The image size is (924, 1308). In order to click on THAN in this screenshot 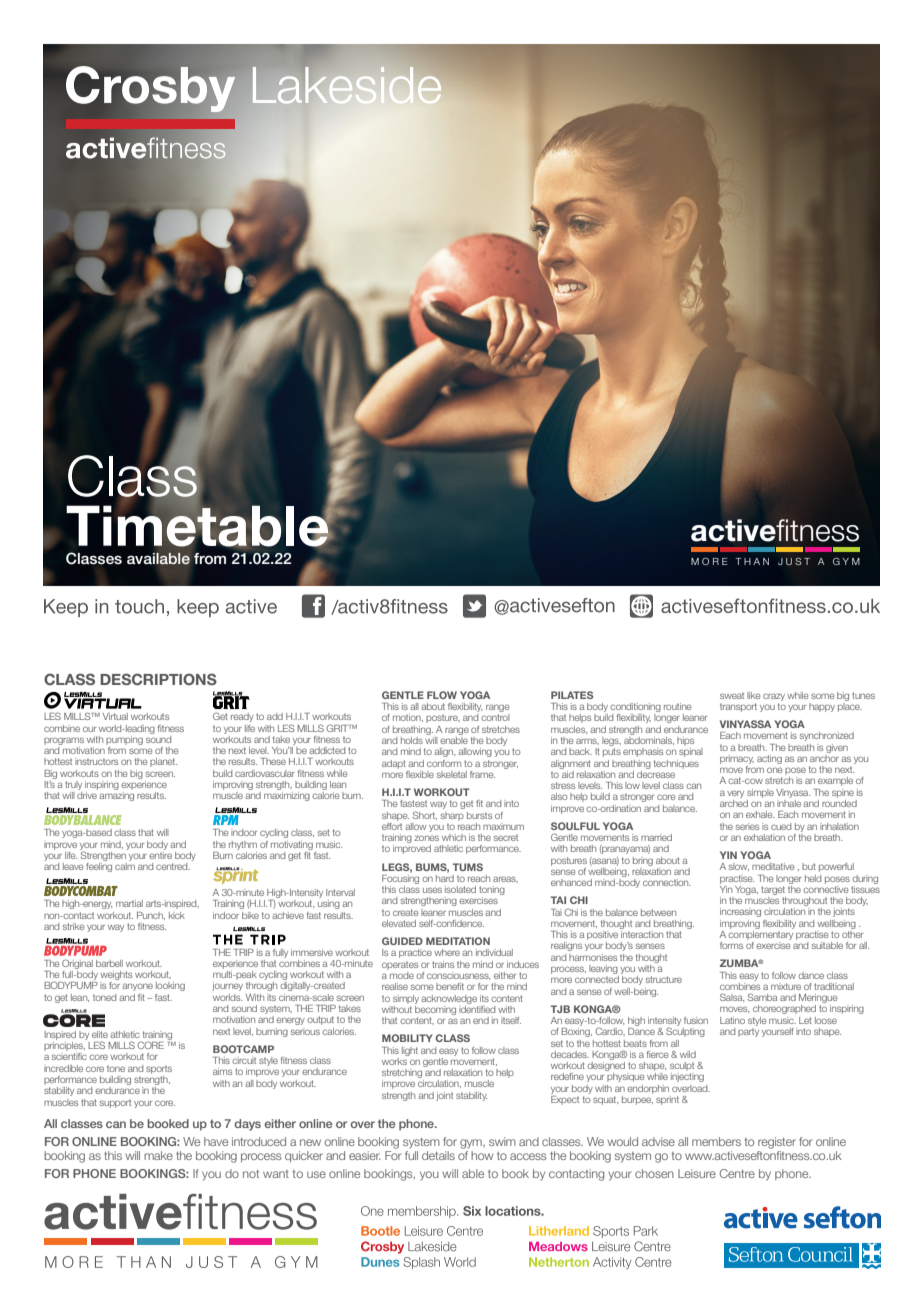, I will do `click(752, 561)`.
